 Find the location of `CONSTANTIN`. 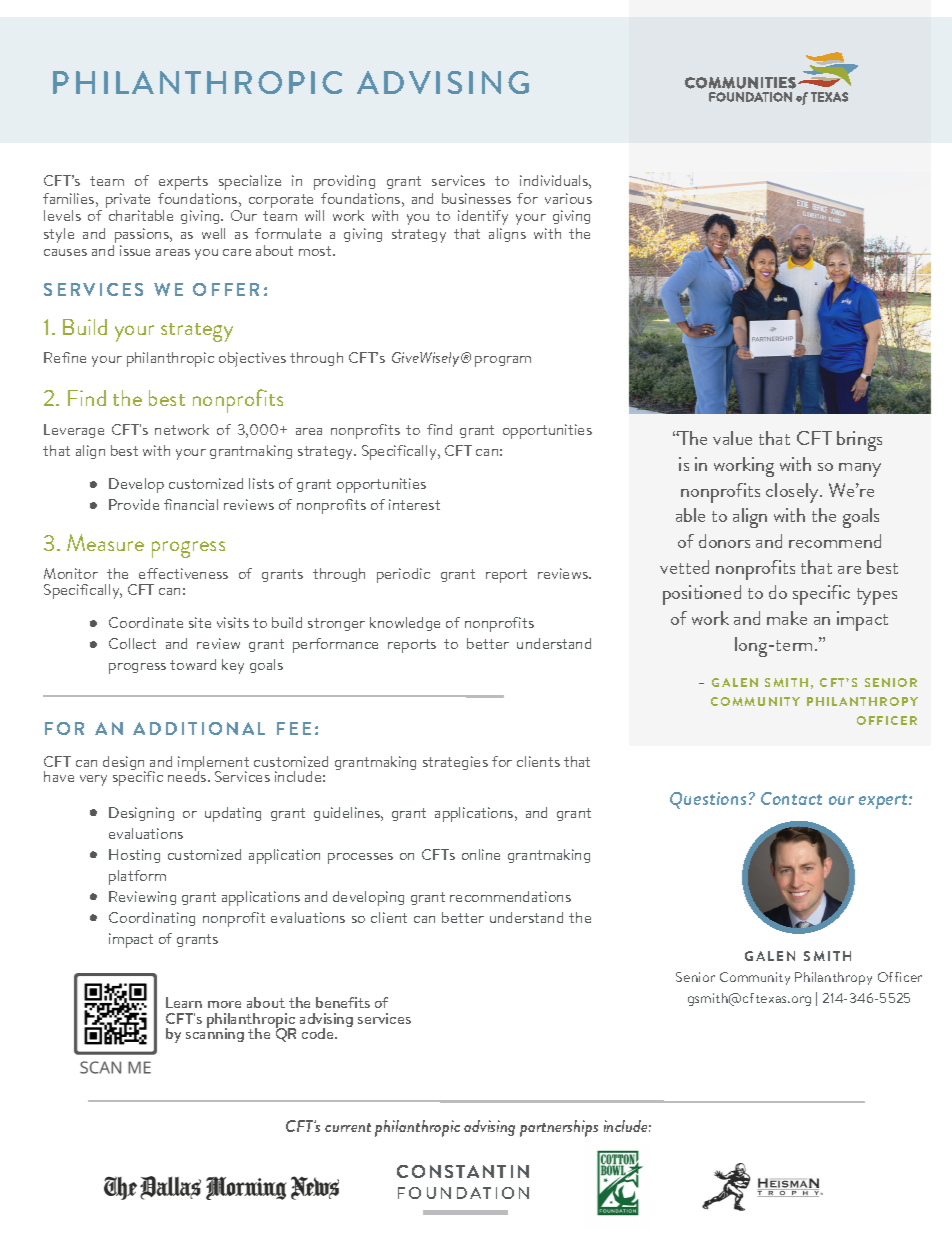

CONSTANTIN is located at coordinates (463, 1171).
